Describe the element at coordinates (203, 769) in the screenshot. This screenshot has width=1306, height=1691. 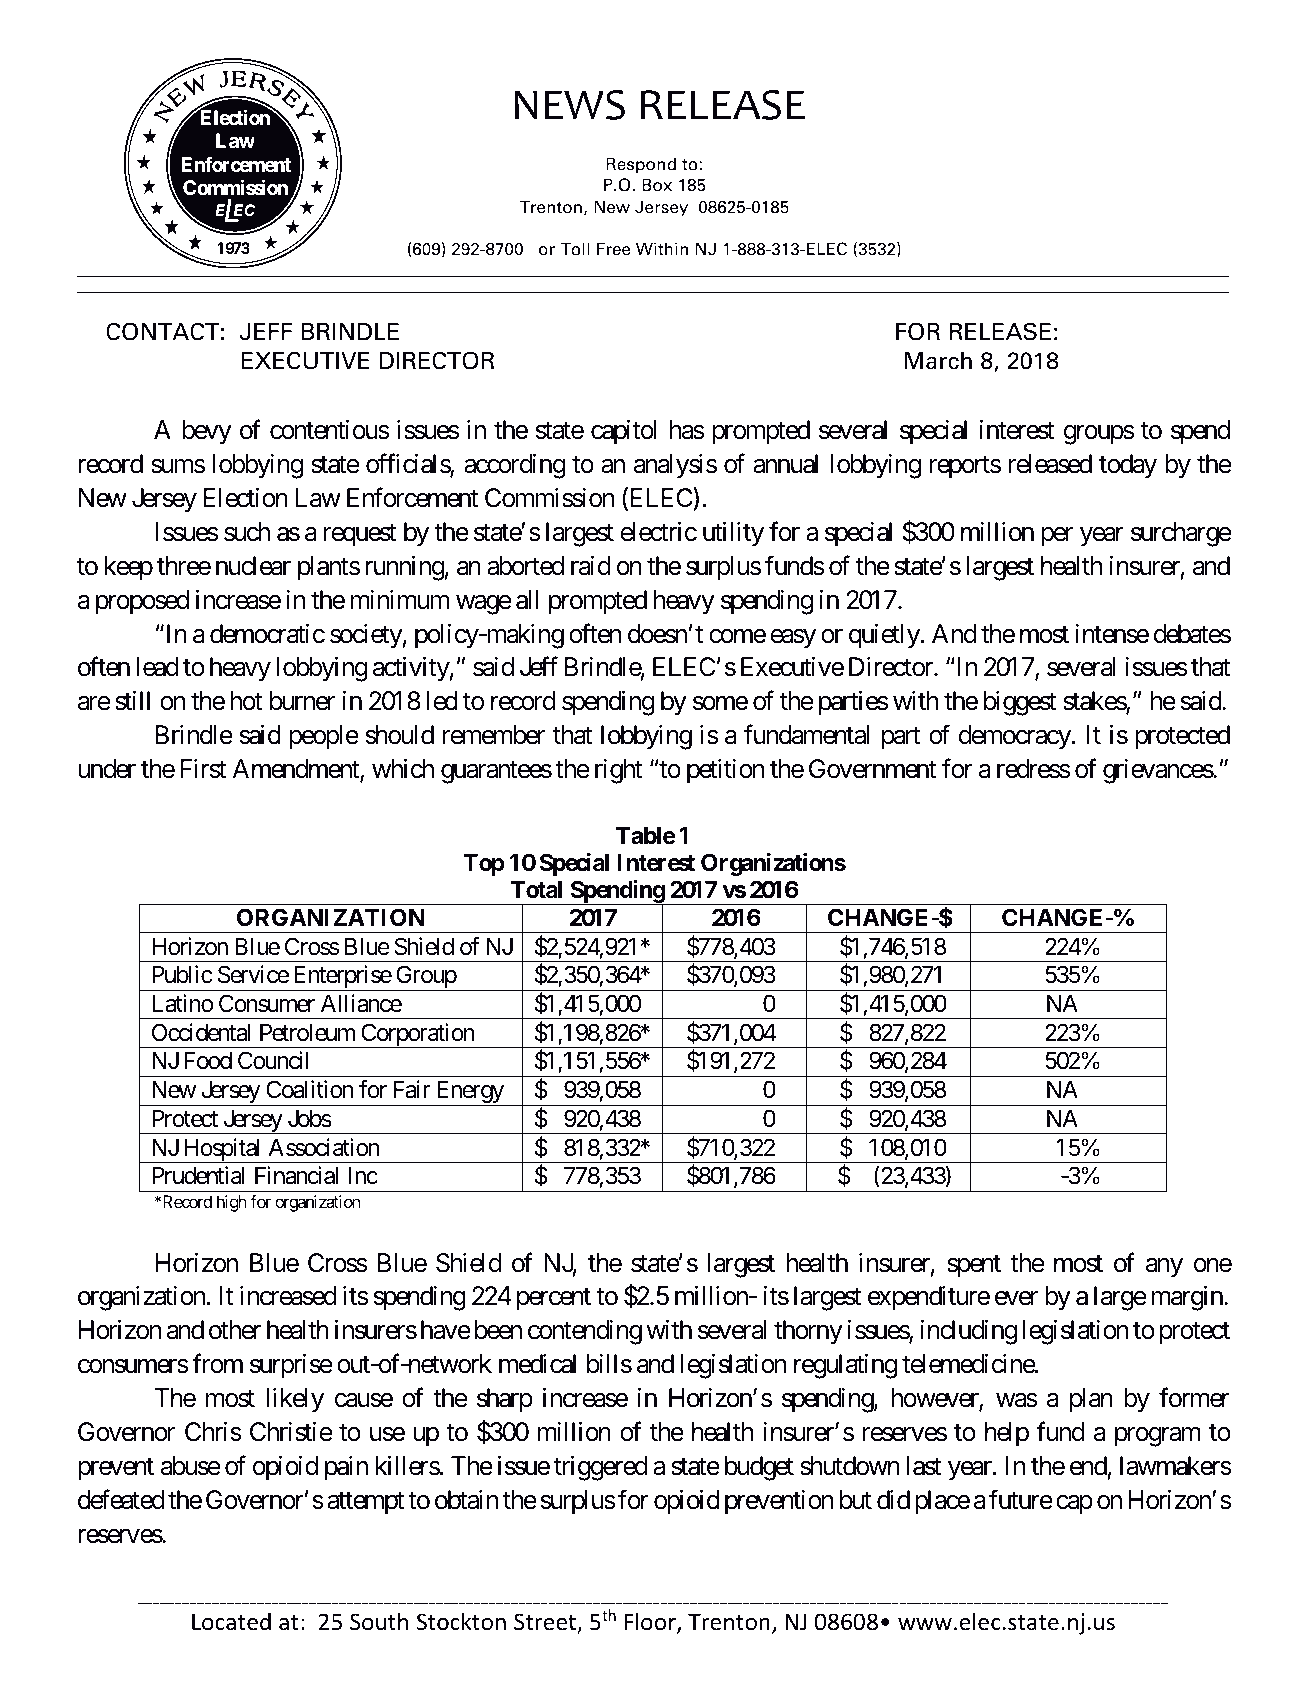
I see `First` at that location.
